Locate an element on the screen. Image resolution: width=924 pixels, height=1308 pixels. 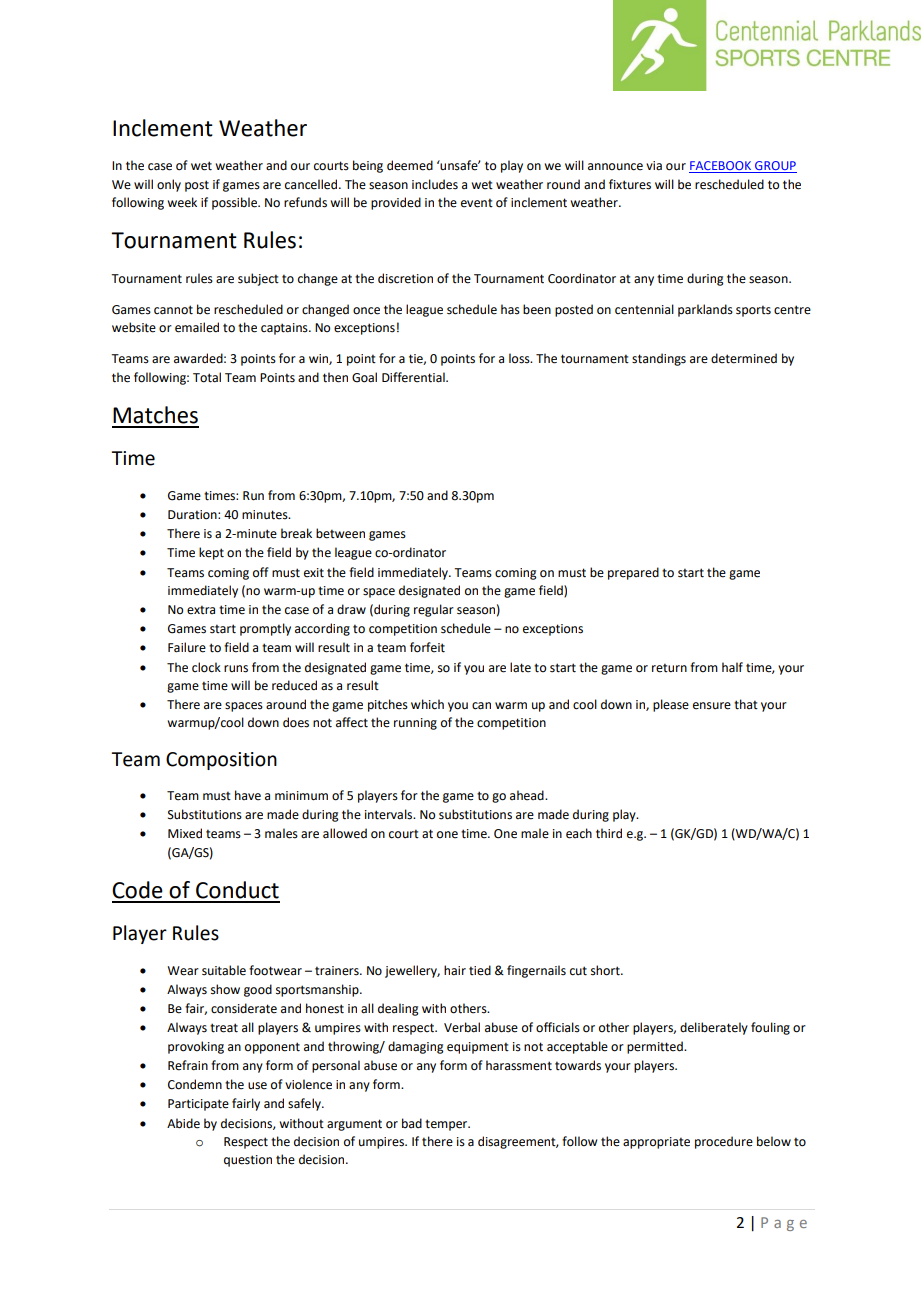
clock is located at coordinates (206, 667).
